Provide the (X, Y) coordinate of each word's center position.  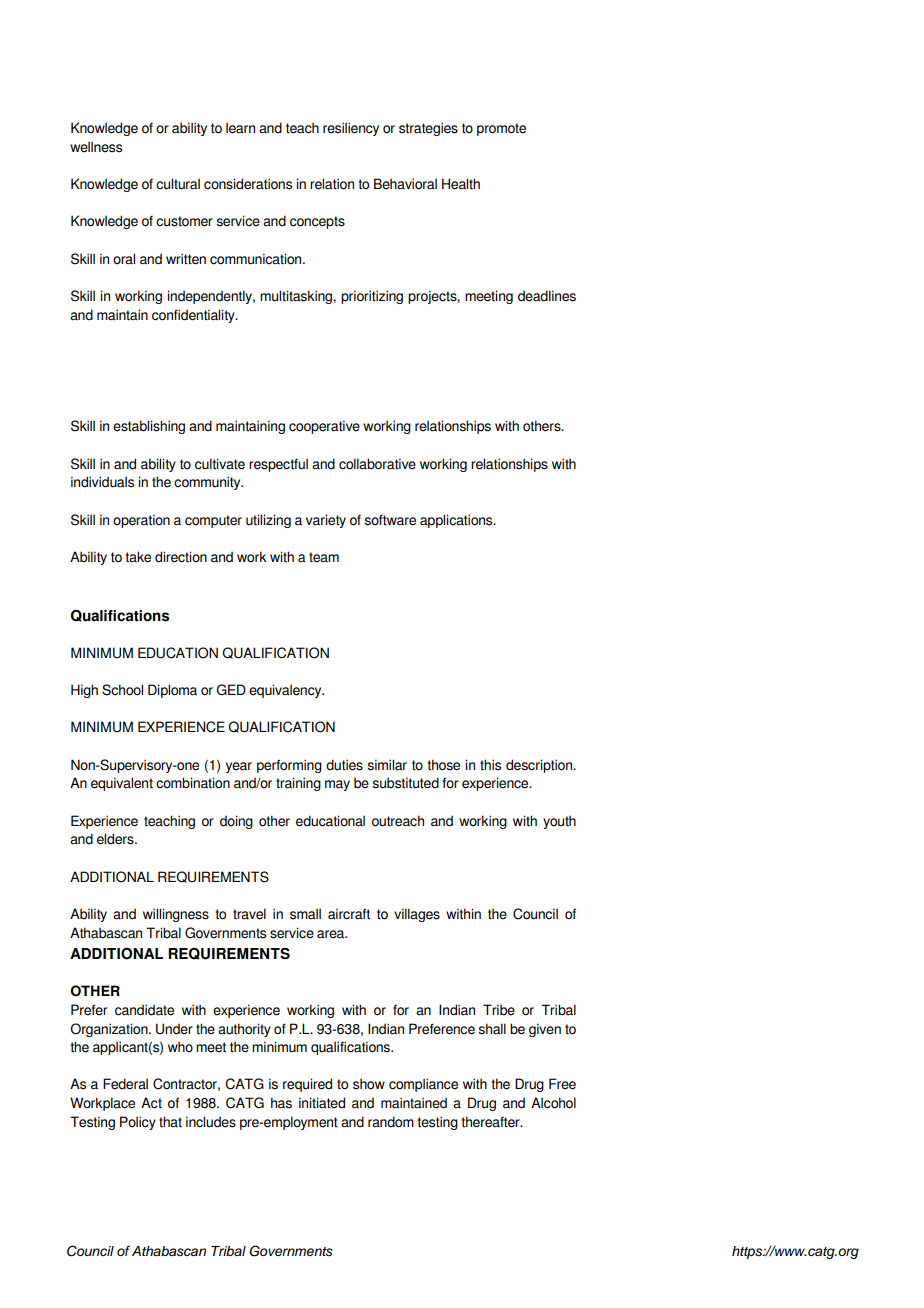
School (122, 690)
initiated (322, 1103)
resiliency (351, 129)
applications (457, 521)
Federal (125, 1084)
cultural (178, 184)
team (324, 557)
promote (501, 129)
